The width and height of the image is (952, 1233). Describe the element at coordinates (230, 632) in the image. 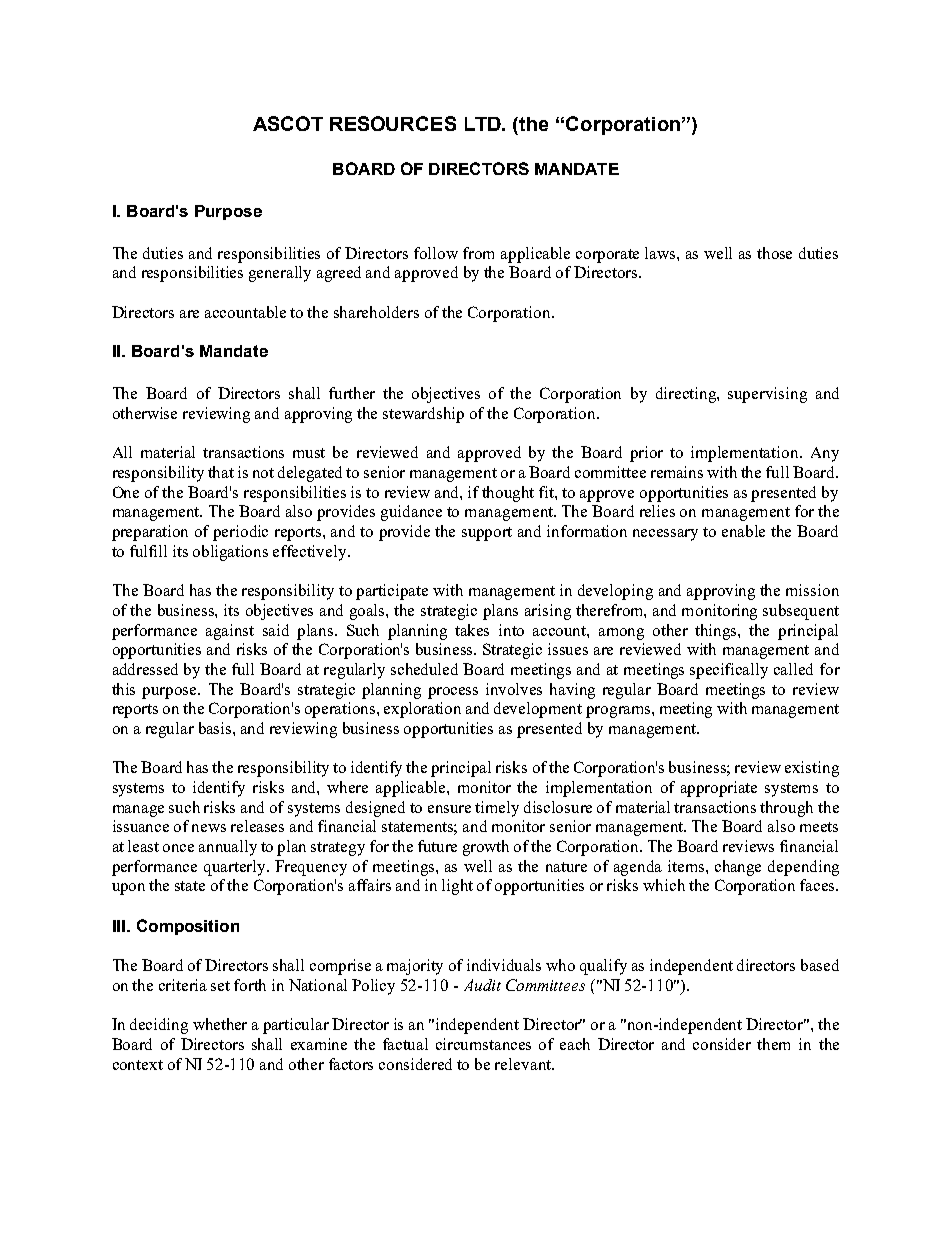

I see `against` at that location.
